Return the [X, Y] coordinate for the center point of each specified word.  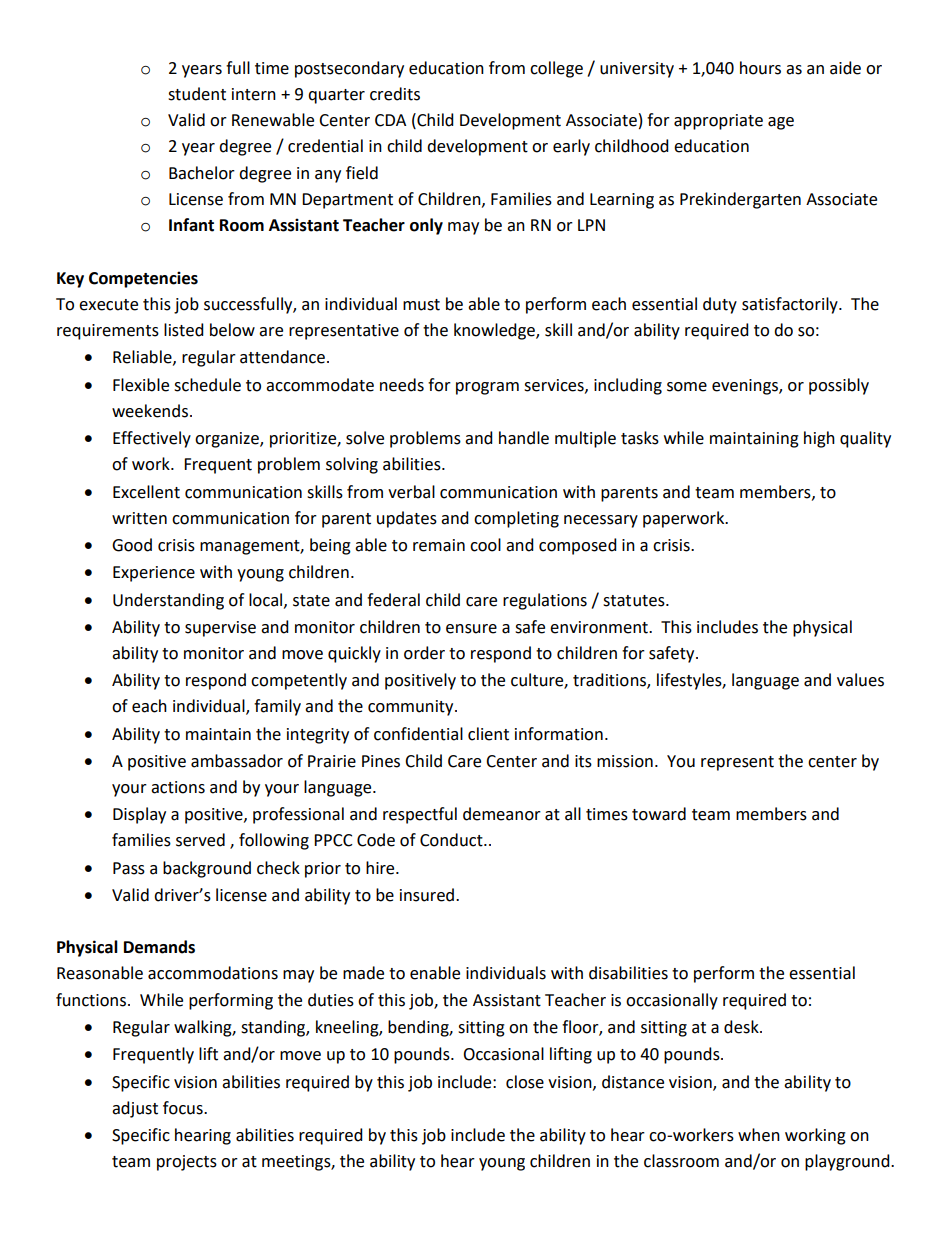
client [488, 734]
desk [742, 1027]
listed [184, 330]
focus [184, 1108]
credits [395, 94]
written [139, 518]
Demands [159, 947]
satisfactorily [791, 305]
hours [760, 68]
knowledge [495, 331]
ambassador [237, 761]
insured [427, 895]
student [197, 94]
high [819, 439]
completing [516, 519]
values [860, 680]
